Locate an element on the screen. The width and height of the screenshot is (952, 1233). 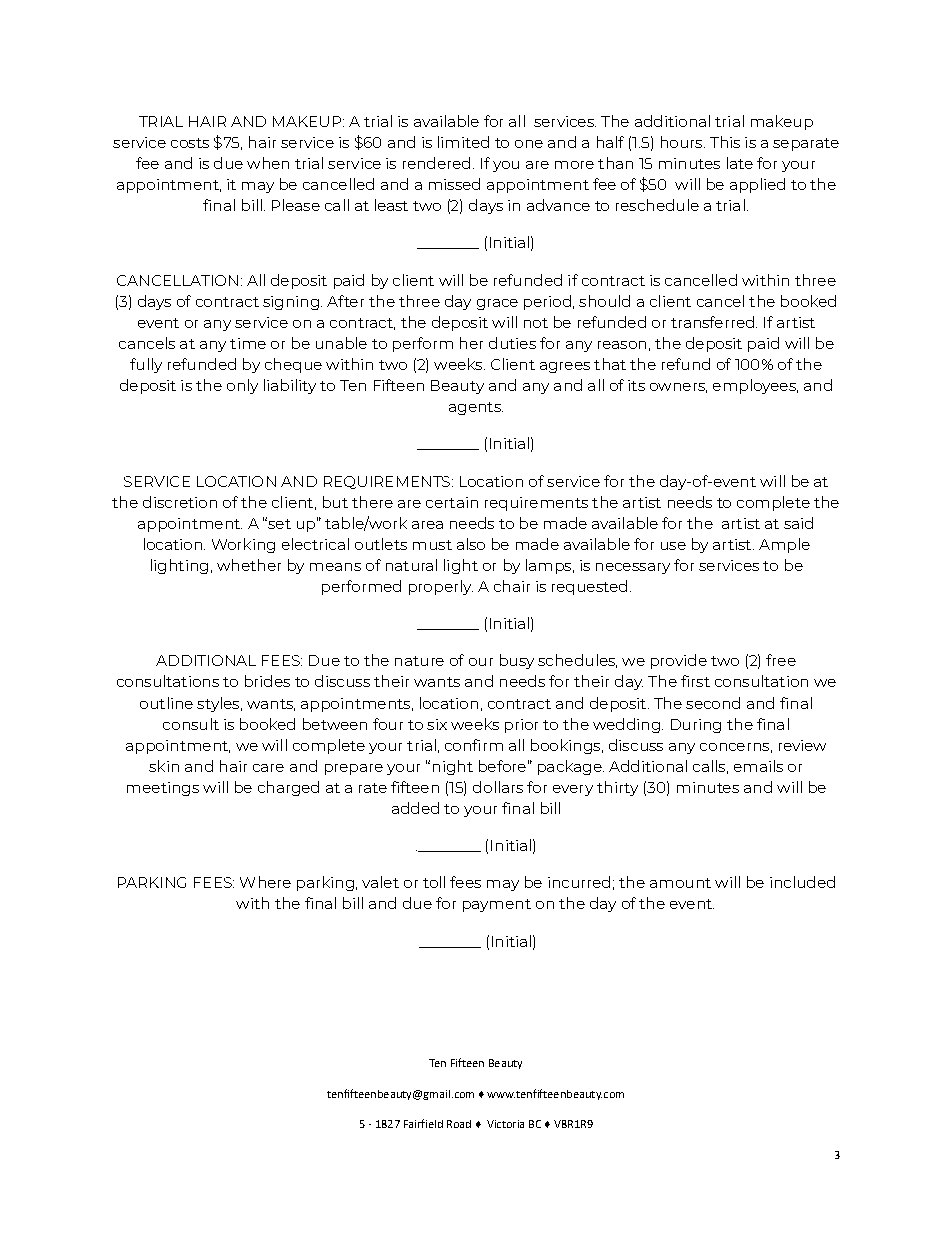
Fairfield is located at coordinates (423, 1123).
